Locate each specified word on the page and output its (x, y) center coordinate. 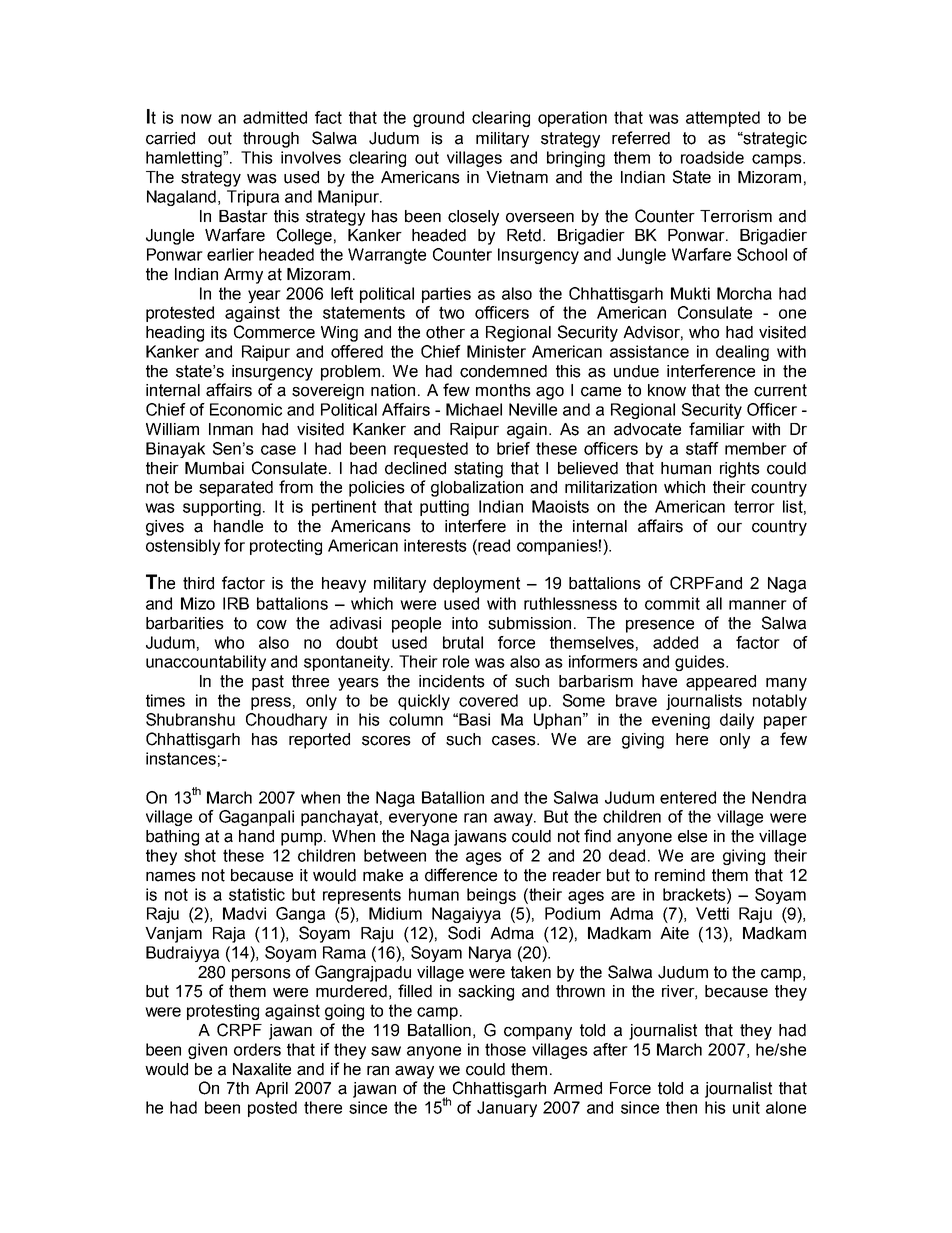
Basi (474, 719)
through (271, 140)
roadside (712, 157)
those (505, 1049)
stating (478, 470)
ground (438, 119)
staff (702, 448)
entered (688, 797)
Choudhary (286, 721)
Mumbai (214, 468)
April (271, 1090)
